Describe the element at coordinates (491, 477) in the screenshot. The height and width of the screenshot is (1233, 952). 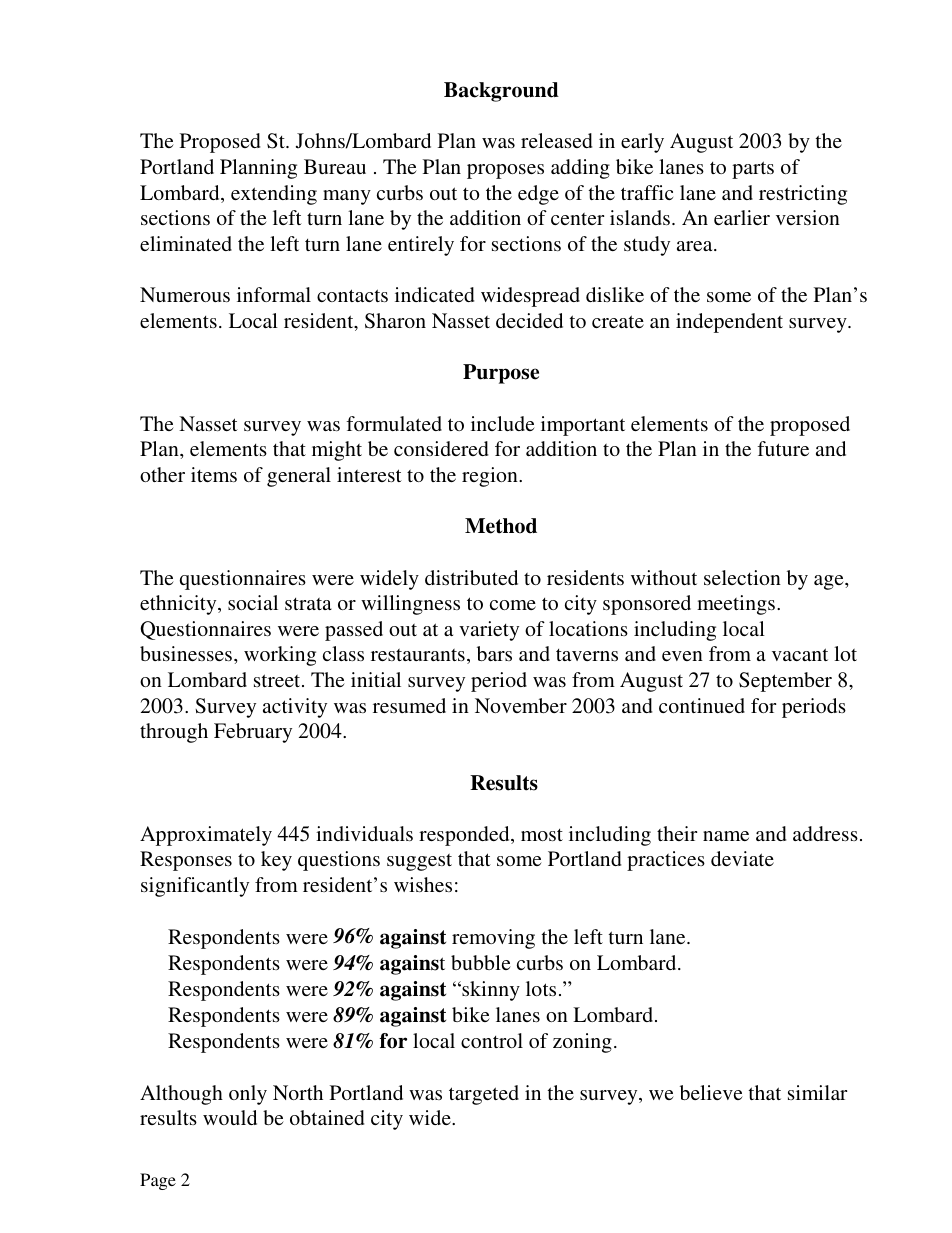
I see `region` at that location.
